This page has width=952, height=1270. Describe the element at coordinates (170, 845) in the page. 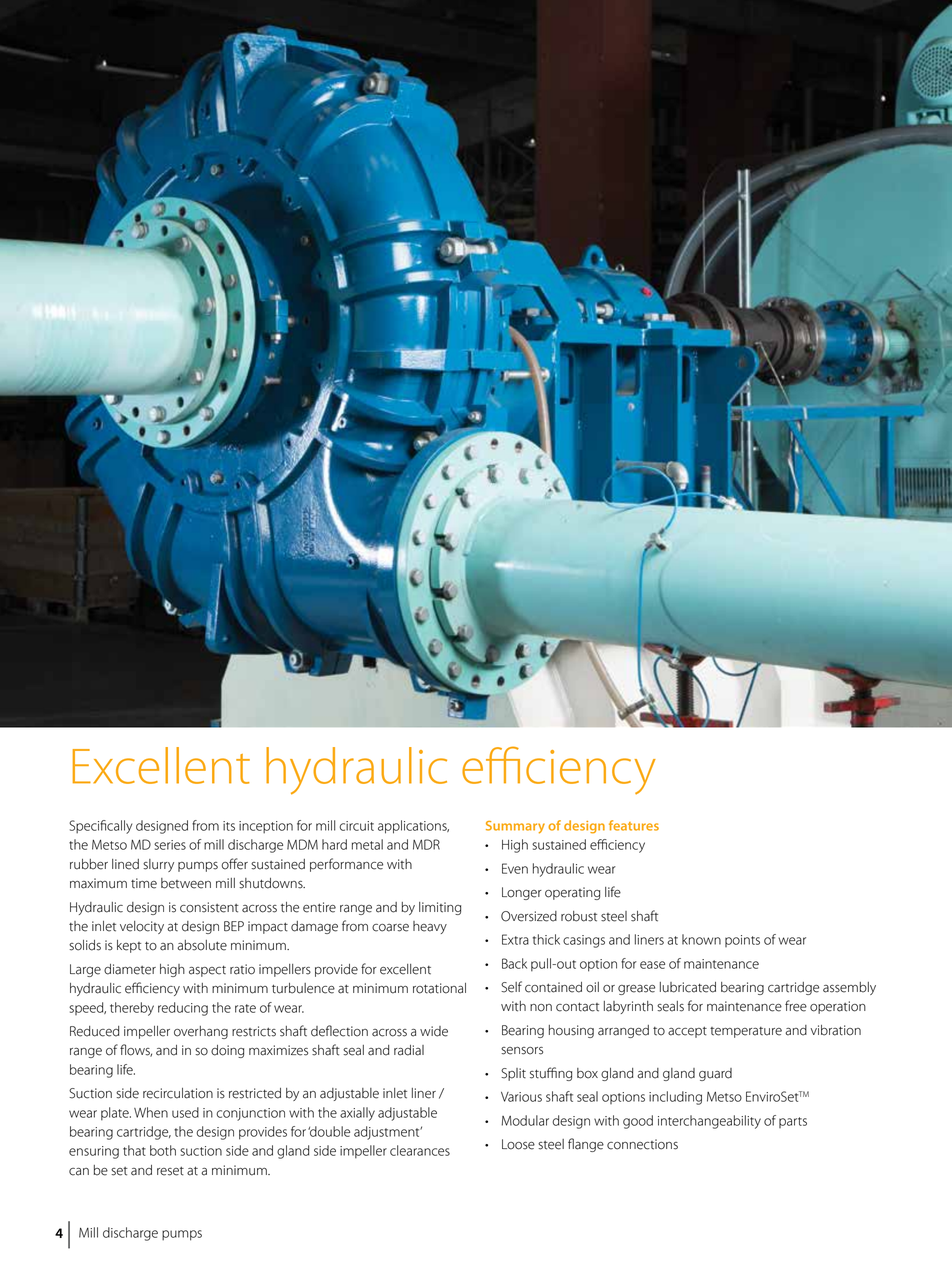

I see `series` at that location.
